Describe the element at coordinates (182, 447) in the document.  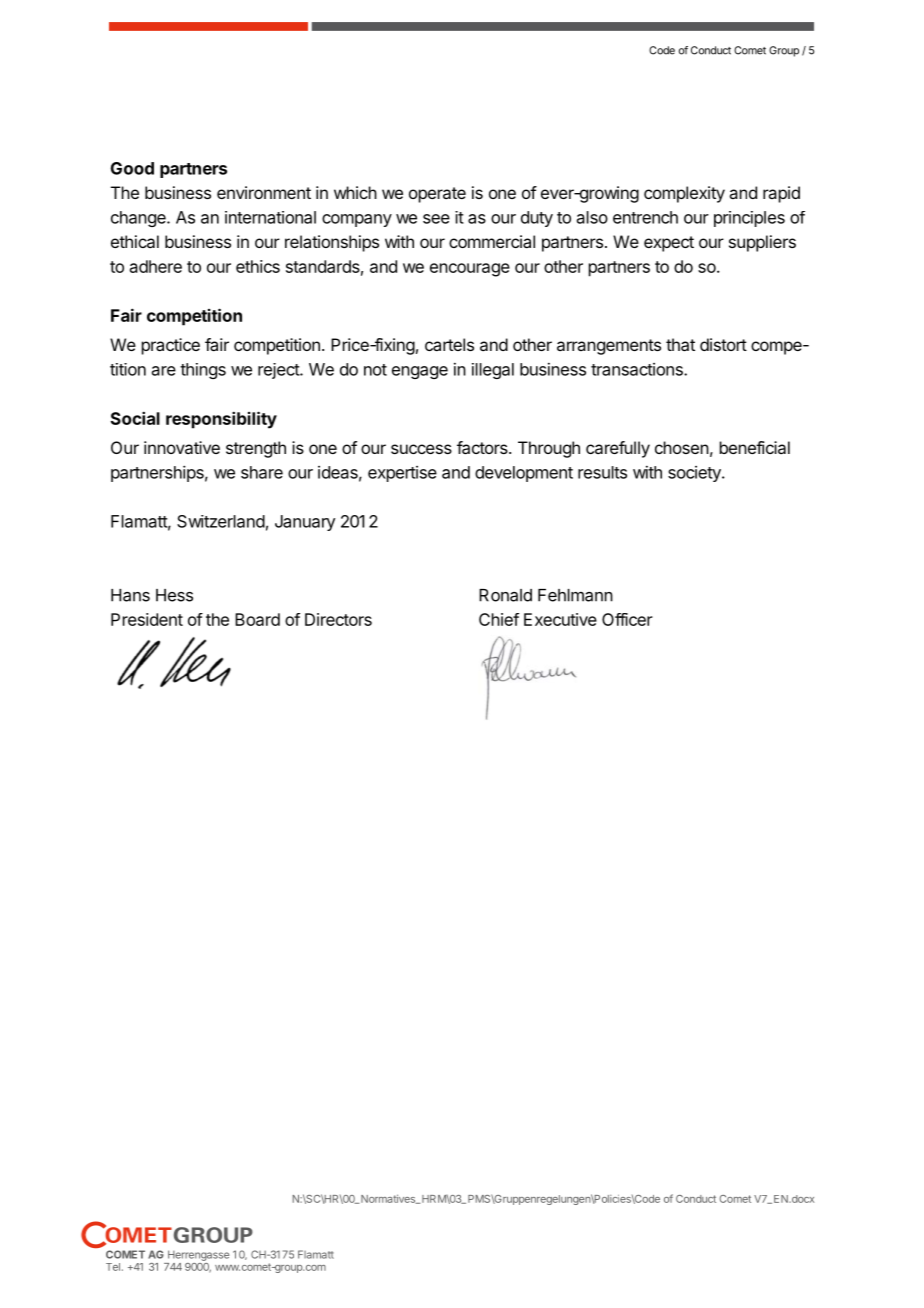
I see `innovative` at that location.
